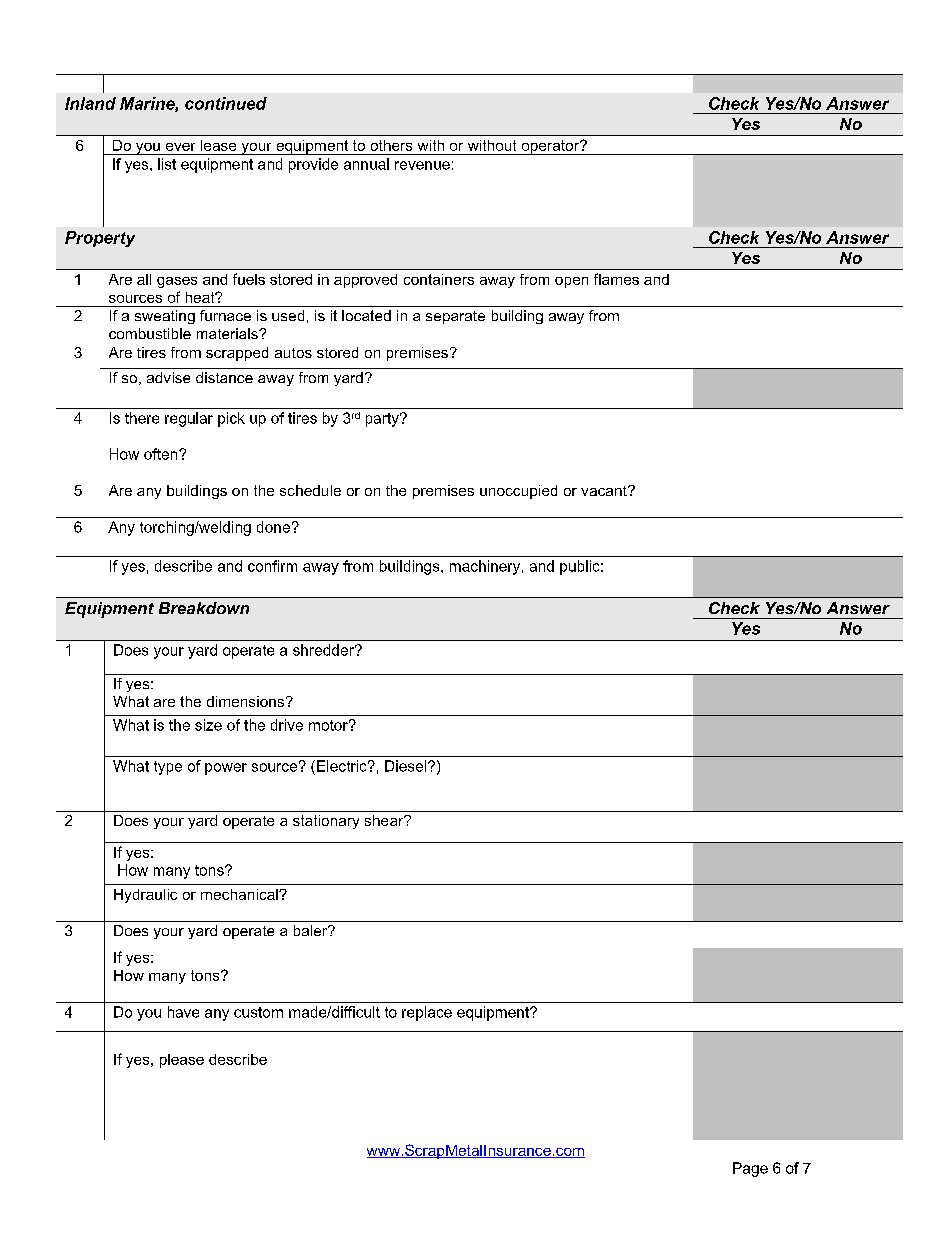  I want to click on Page, so click(750, 1169).
